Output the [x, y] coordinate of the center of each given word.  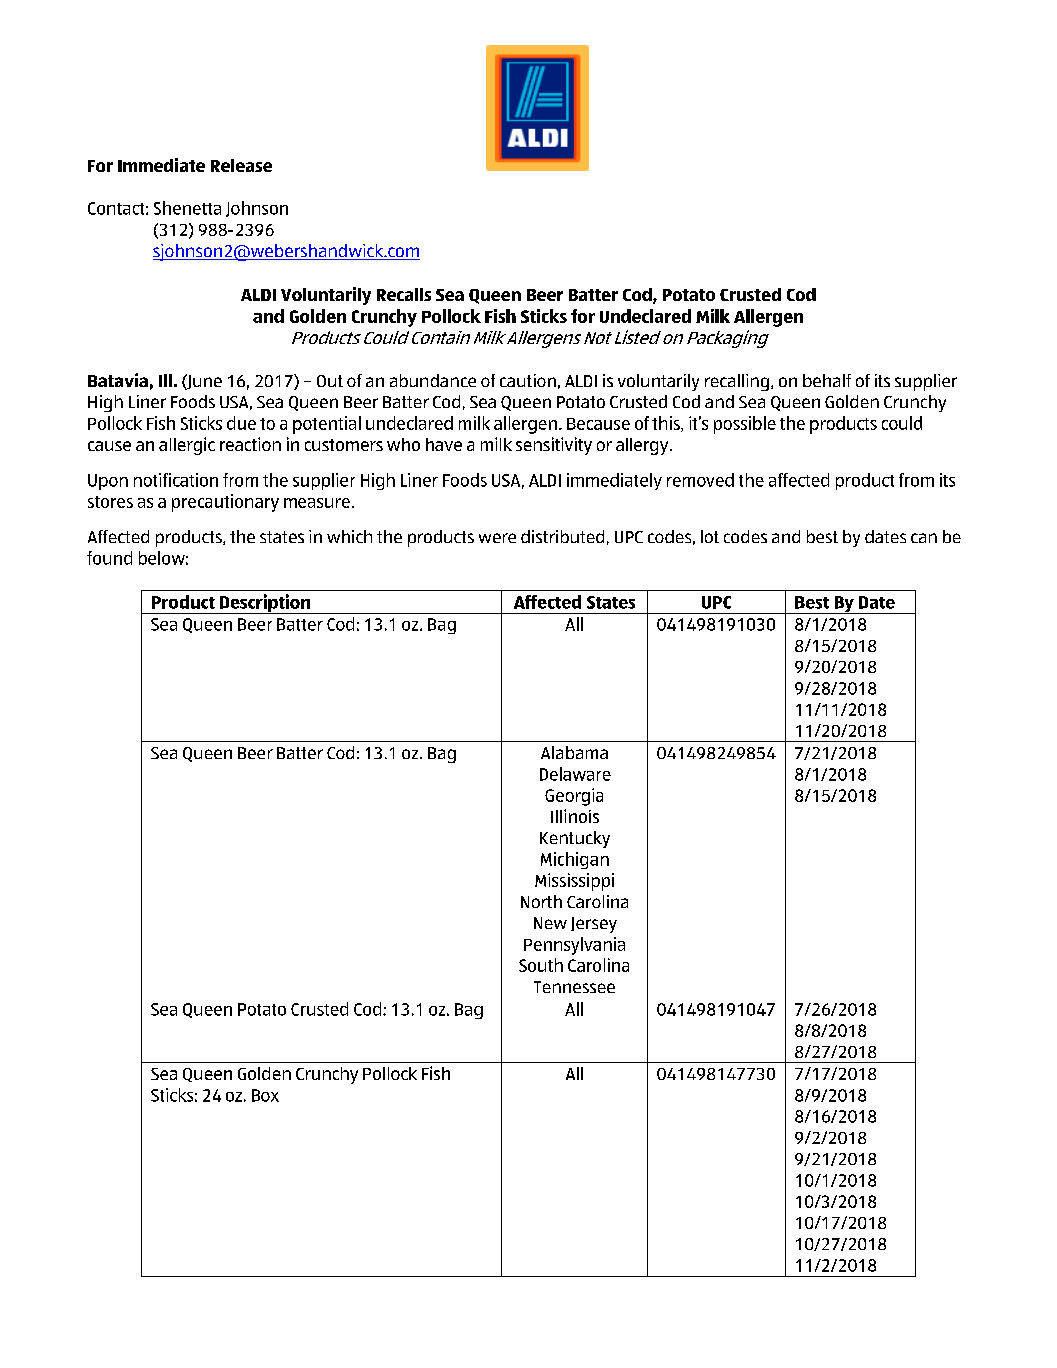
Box [265, 1095]
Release [241, 165]
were [497, 538]
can [924, 538]
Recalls [404, 294]
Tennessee [574, 987]
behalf [827, 380]
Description [265, 604]
